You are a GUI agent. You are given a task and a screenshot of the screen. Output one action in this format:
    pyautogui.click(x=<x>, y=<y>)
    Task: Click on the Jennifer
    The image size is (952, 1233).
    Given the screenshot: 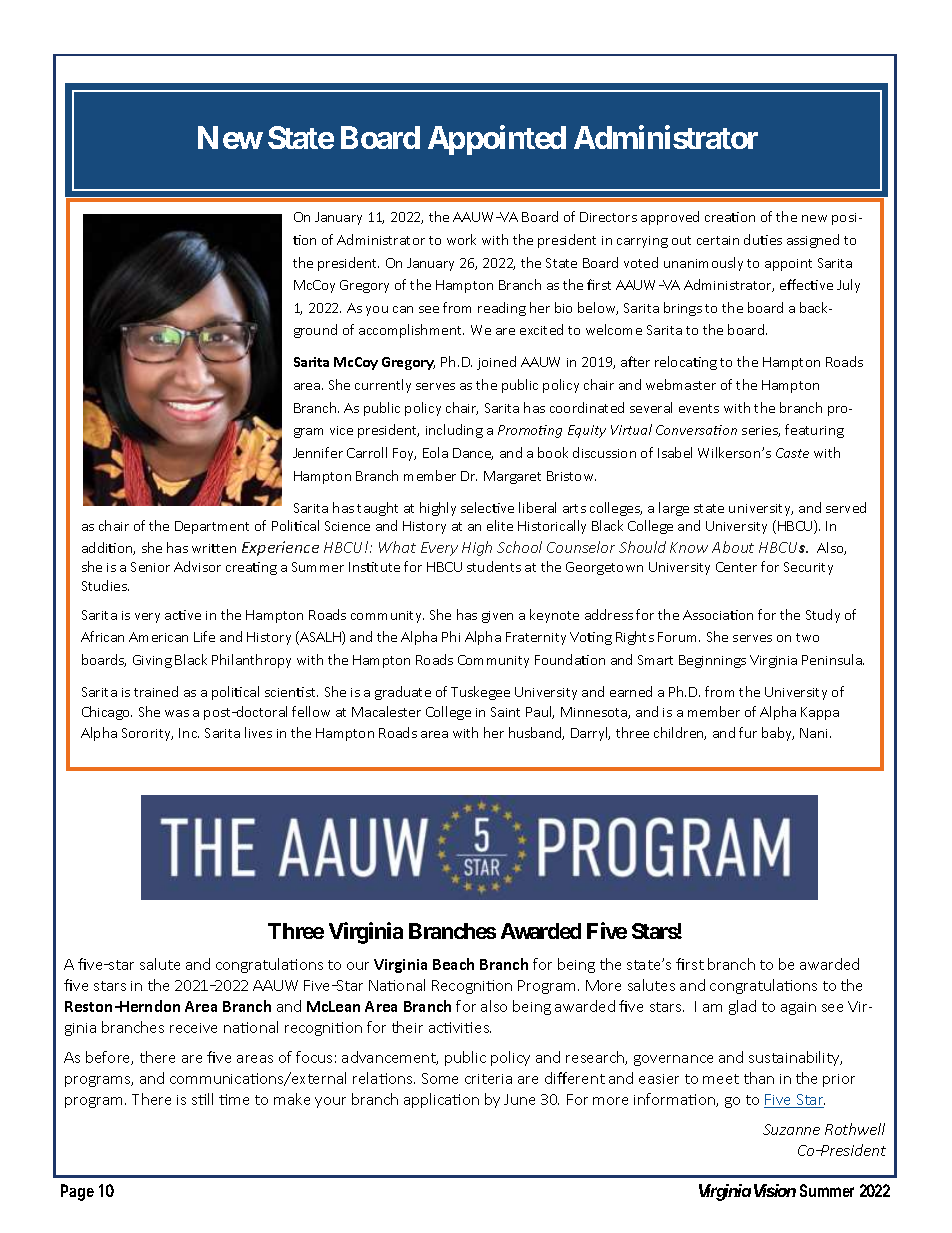 What is the action you would take?
    pyautogui.click(x=318, y=452)
